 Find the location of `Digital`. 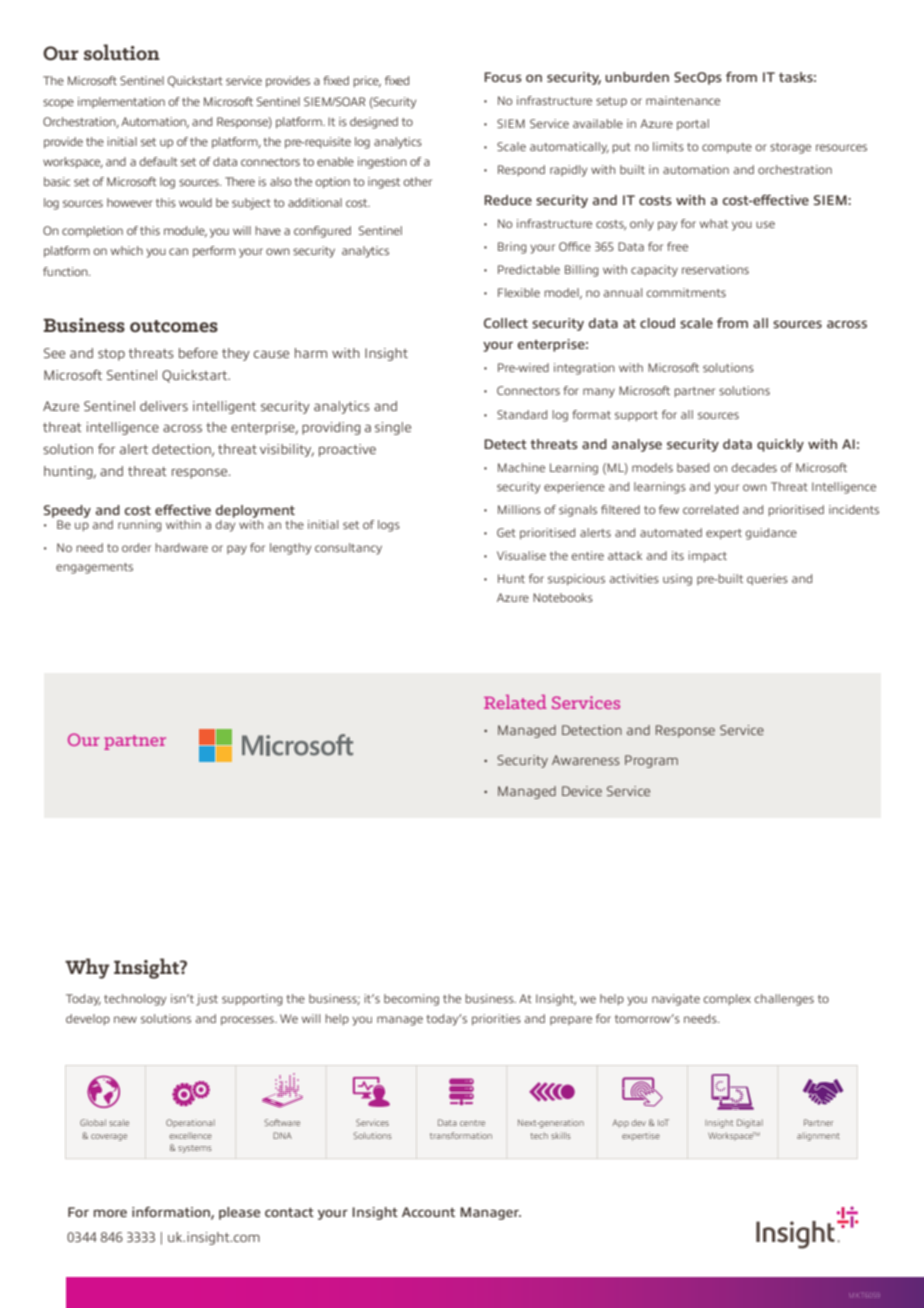

Digital is located at coordinates (750, 1123).
